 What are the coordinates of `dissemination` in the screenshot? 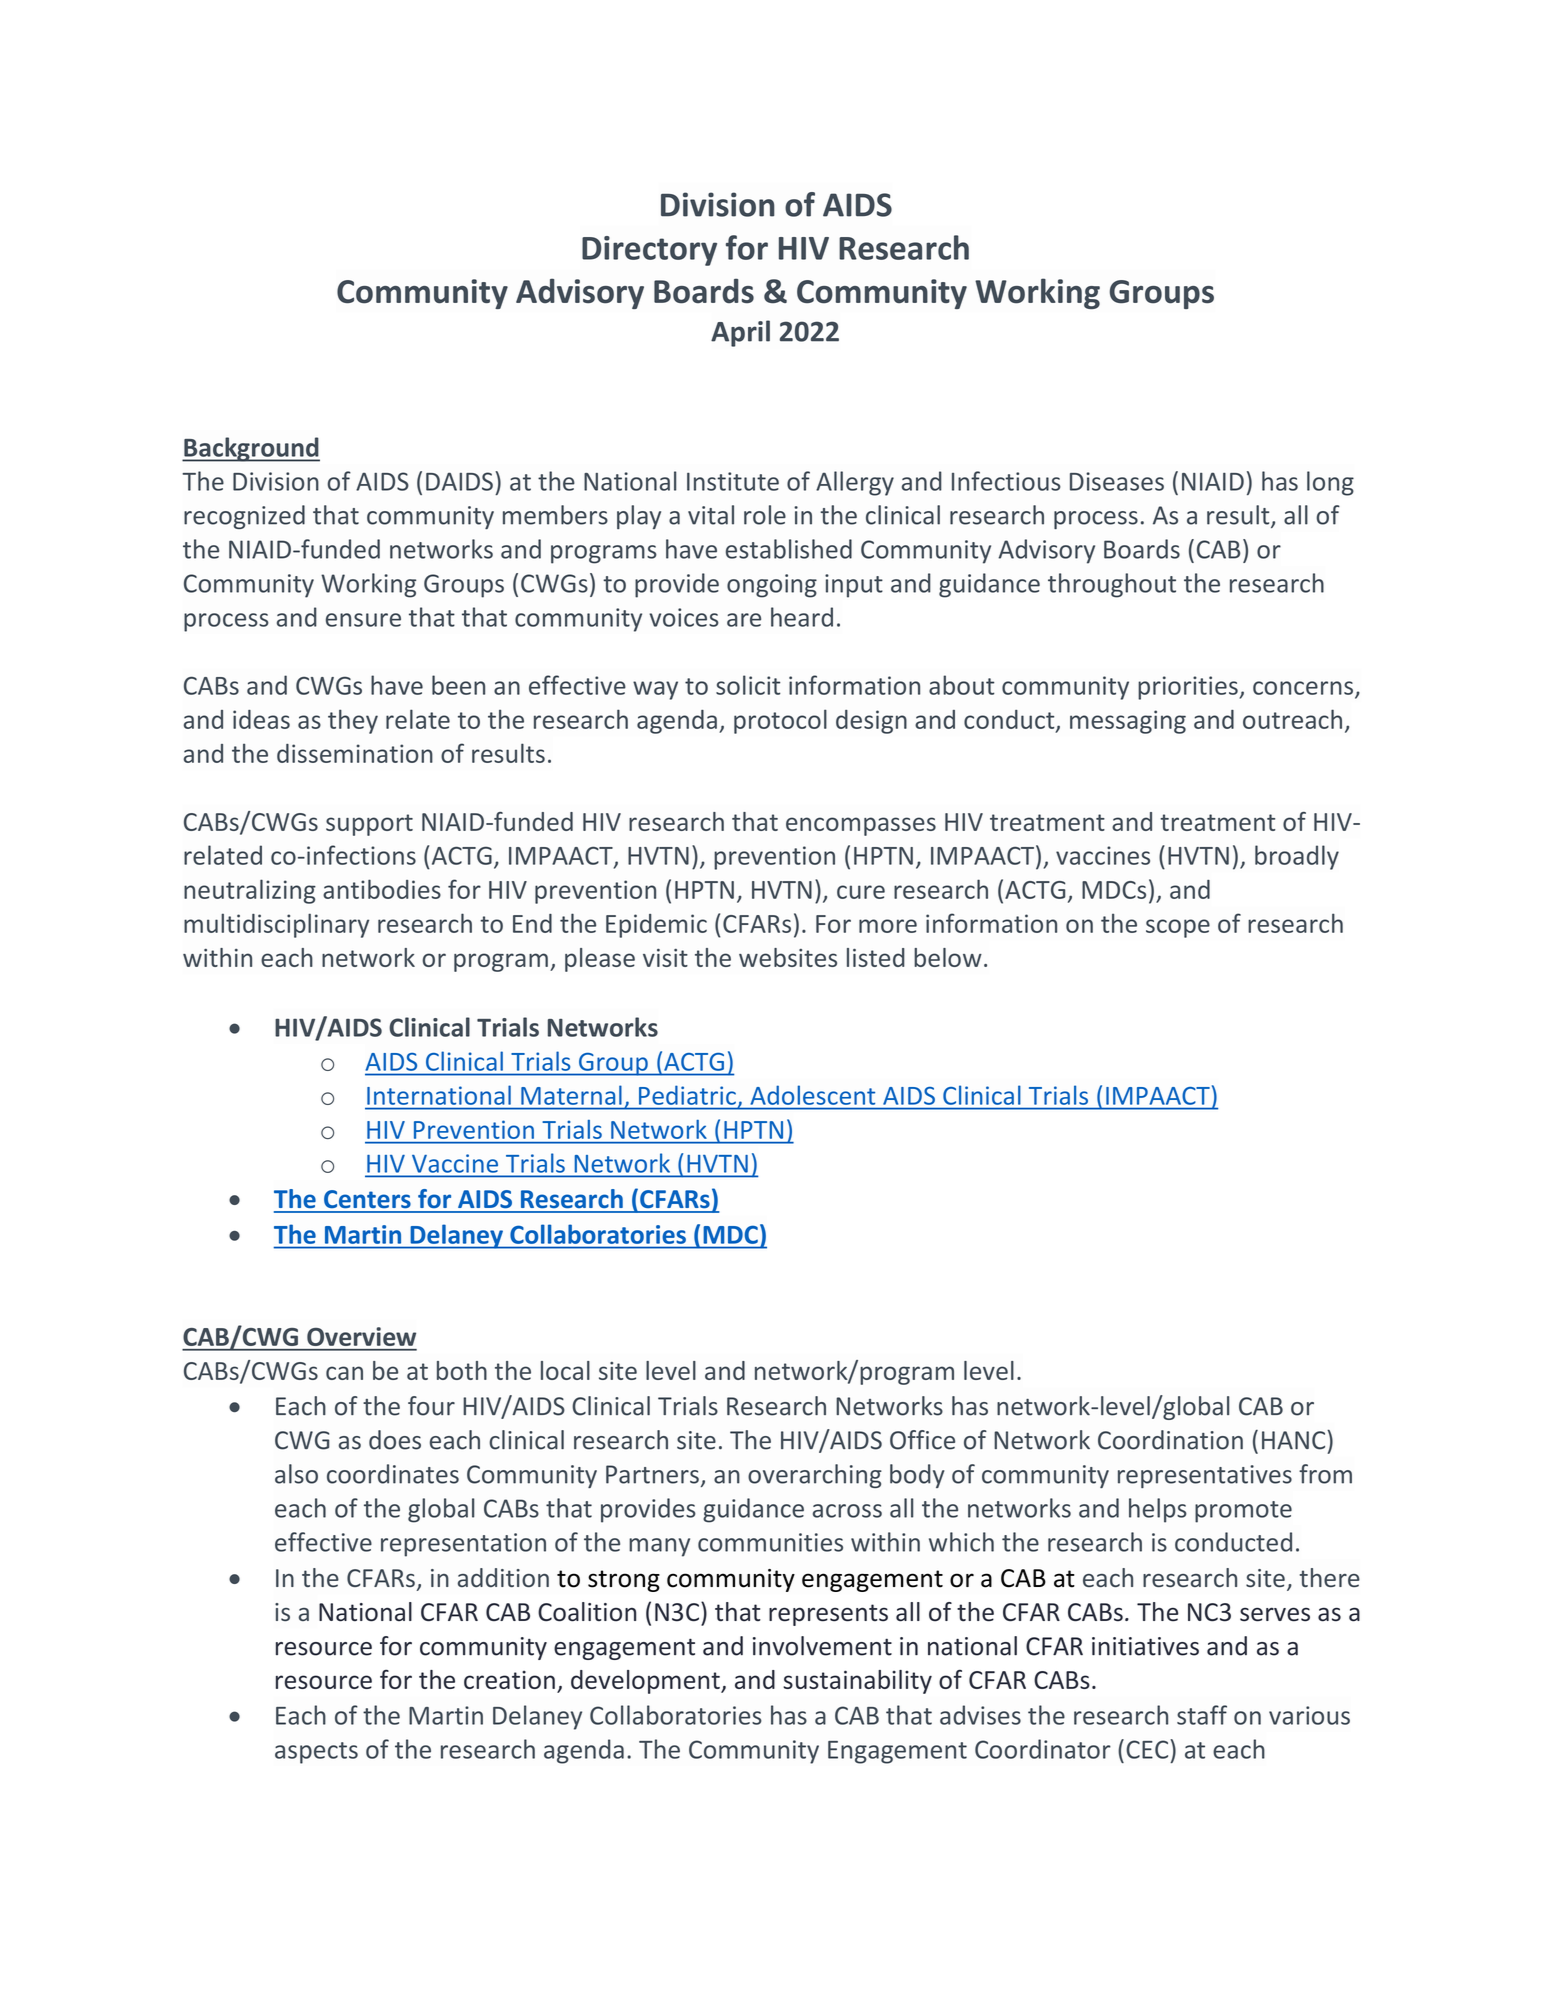 It's located at (355, 753).
